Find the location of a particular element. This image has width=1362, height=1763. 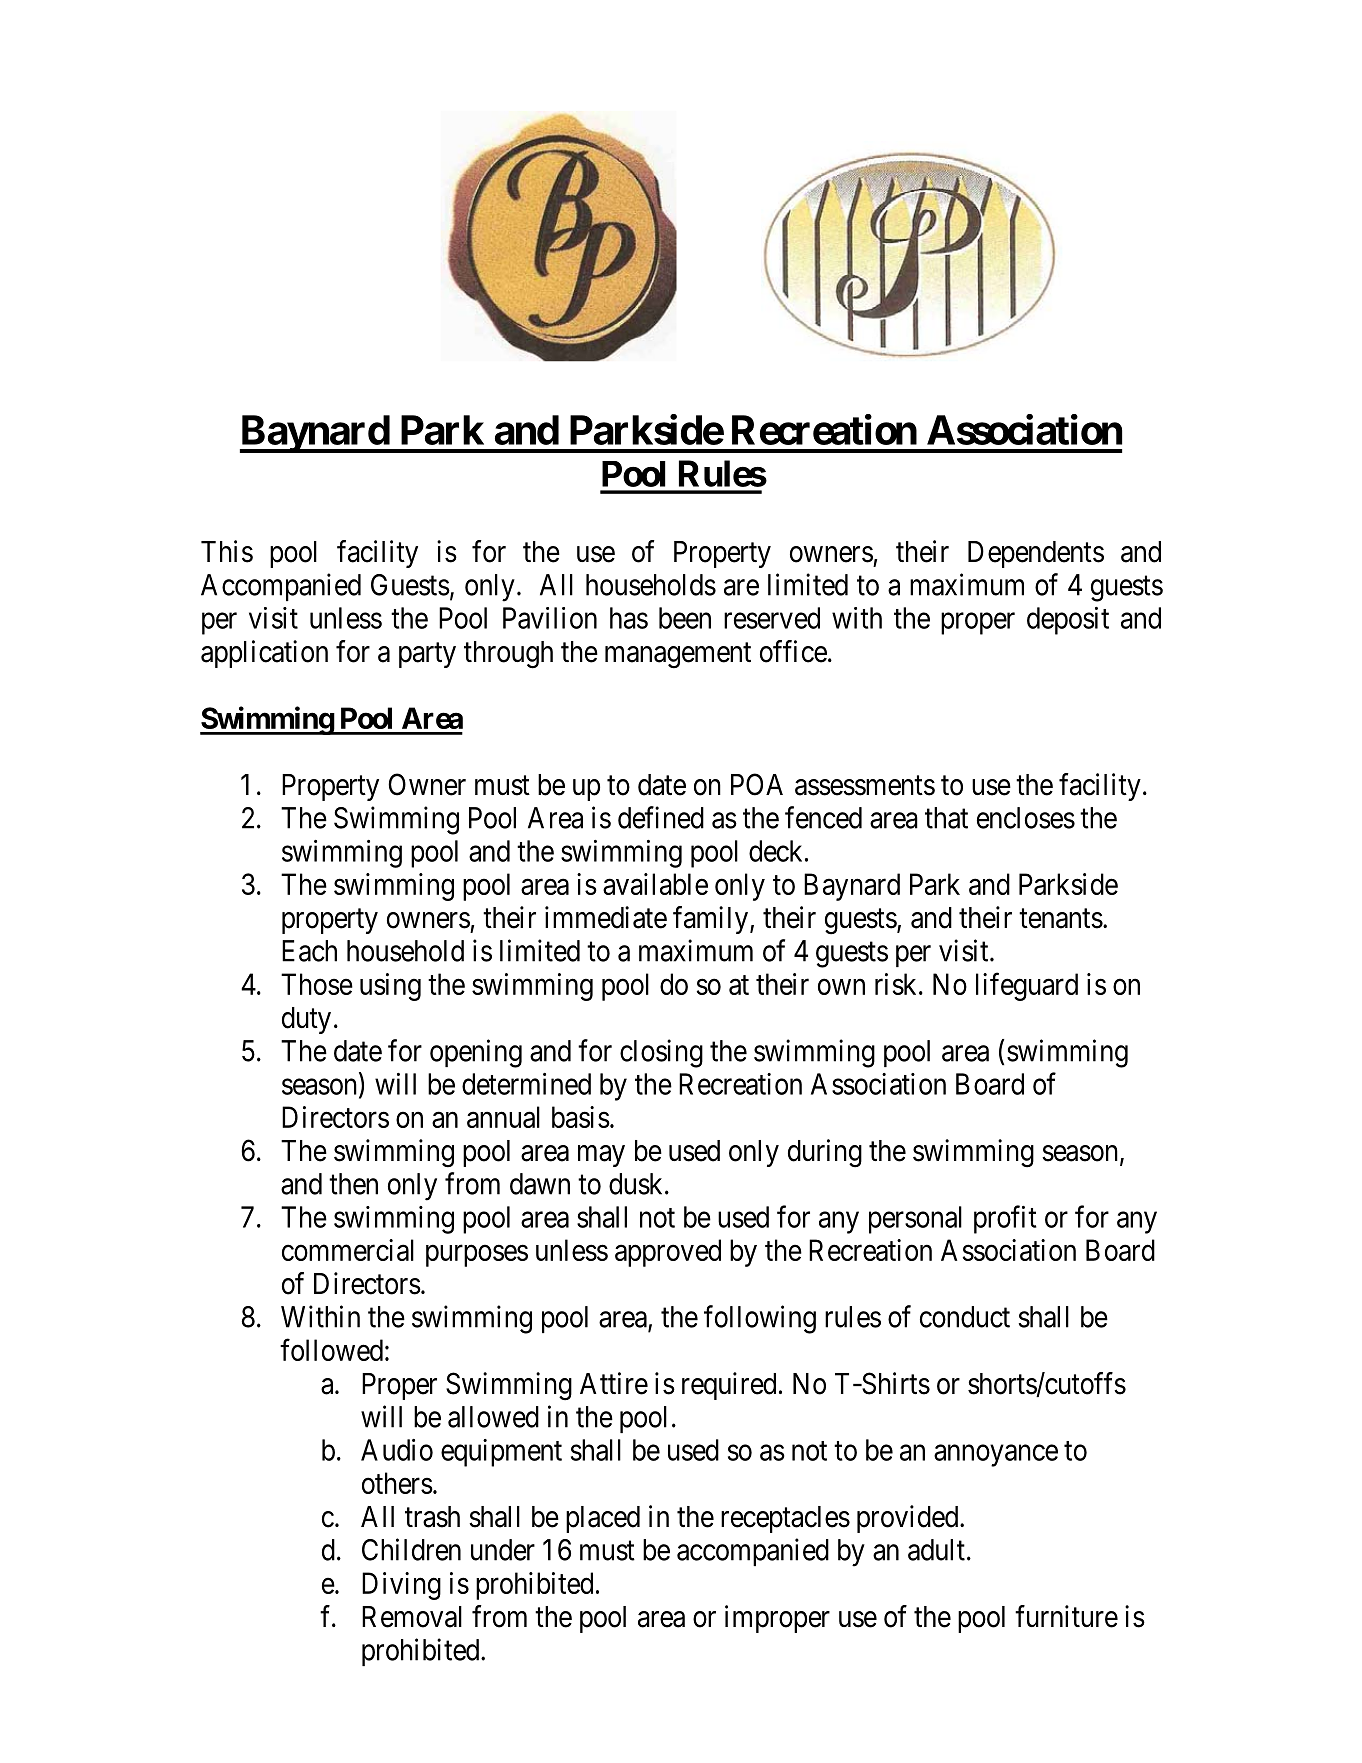

adult is located at coordinates (936, 1550).
